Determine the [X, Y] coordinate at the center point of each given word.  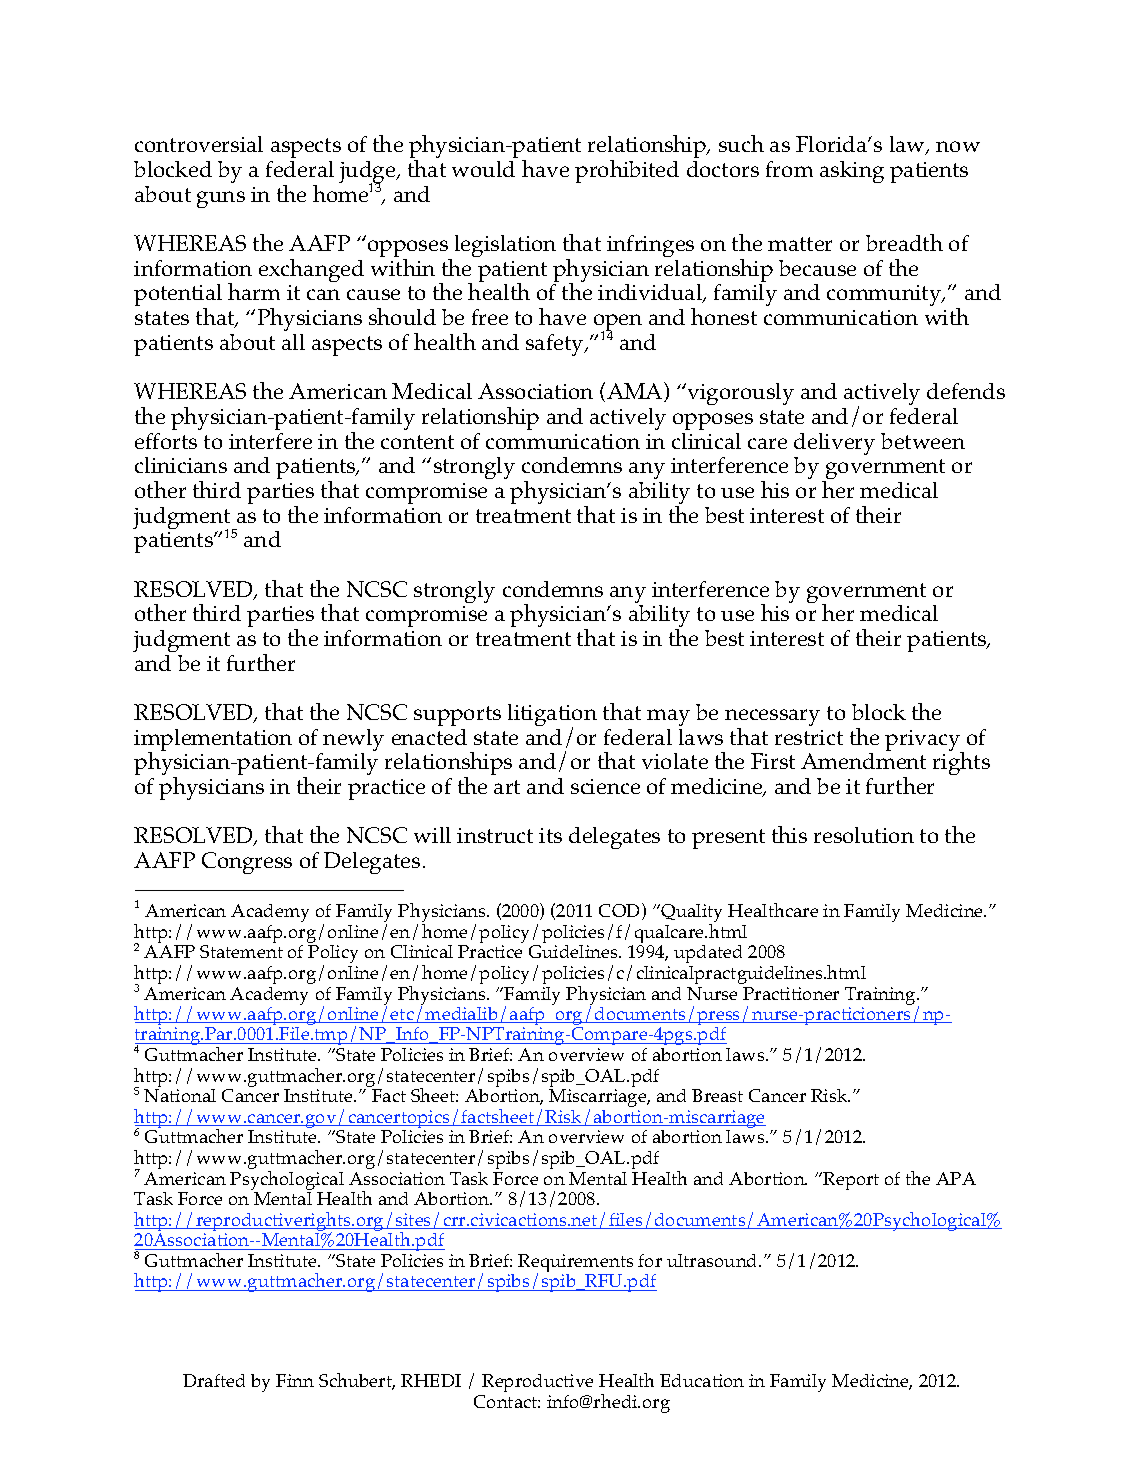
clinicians [181, 465]
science [605, 786]
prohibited [627, 171]
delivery [834, 445]
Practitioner [791, 993]
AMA [636, 392]
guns [221, 199]
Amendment [863, 761]
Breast [717, 1095]
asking [852, 172]
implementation [213, 741]
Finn [295, 1380]
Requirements [575, 1264]
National [180, 1095]
